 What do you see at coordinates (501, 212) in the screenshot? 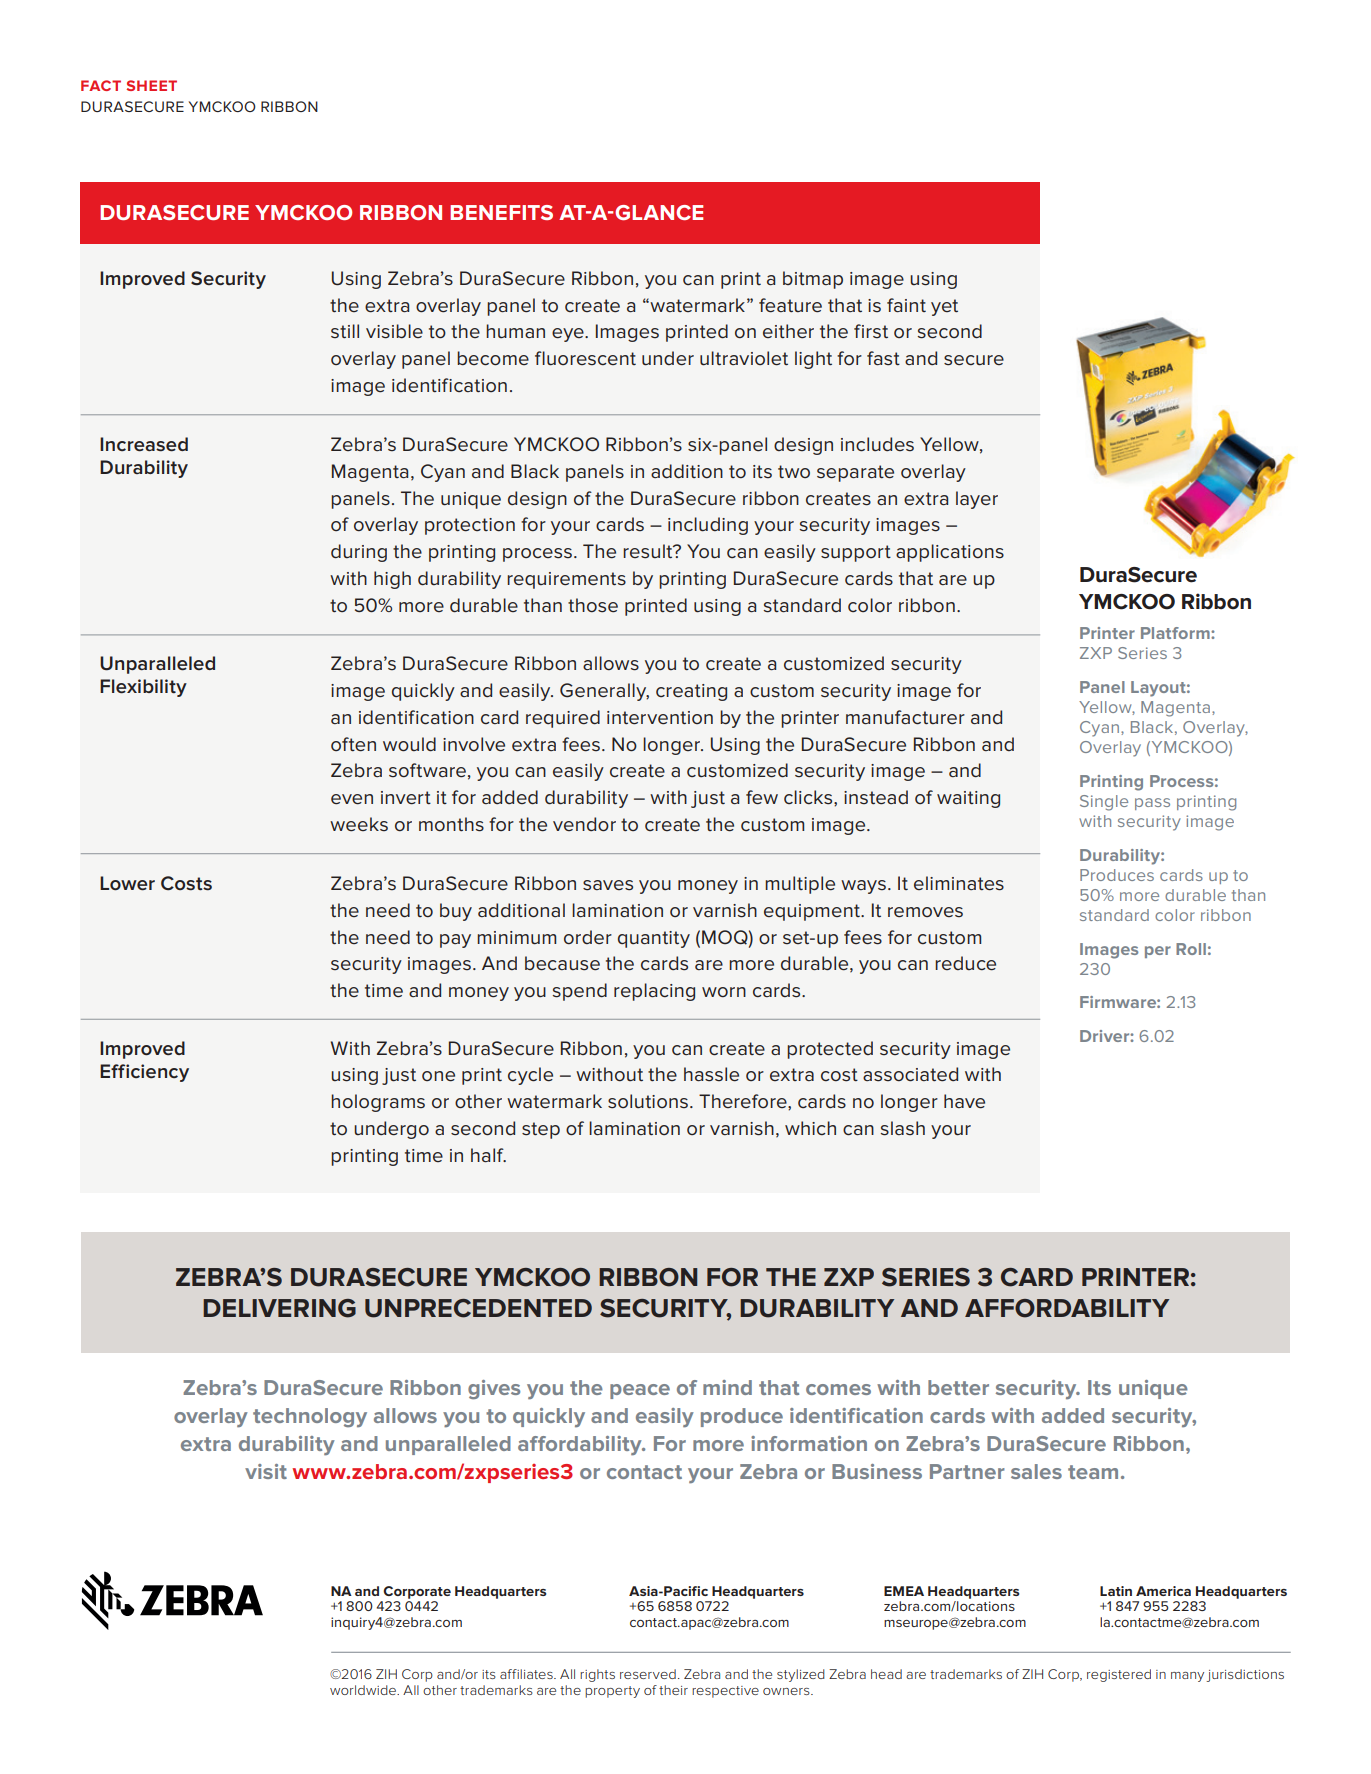
I see `BENEFITS` at bounding box center [501, 212].
